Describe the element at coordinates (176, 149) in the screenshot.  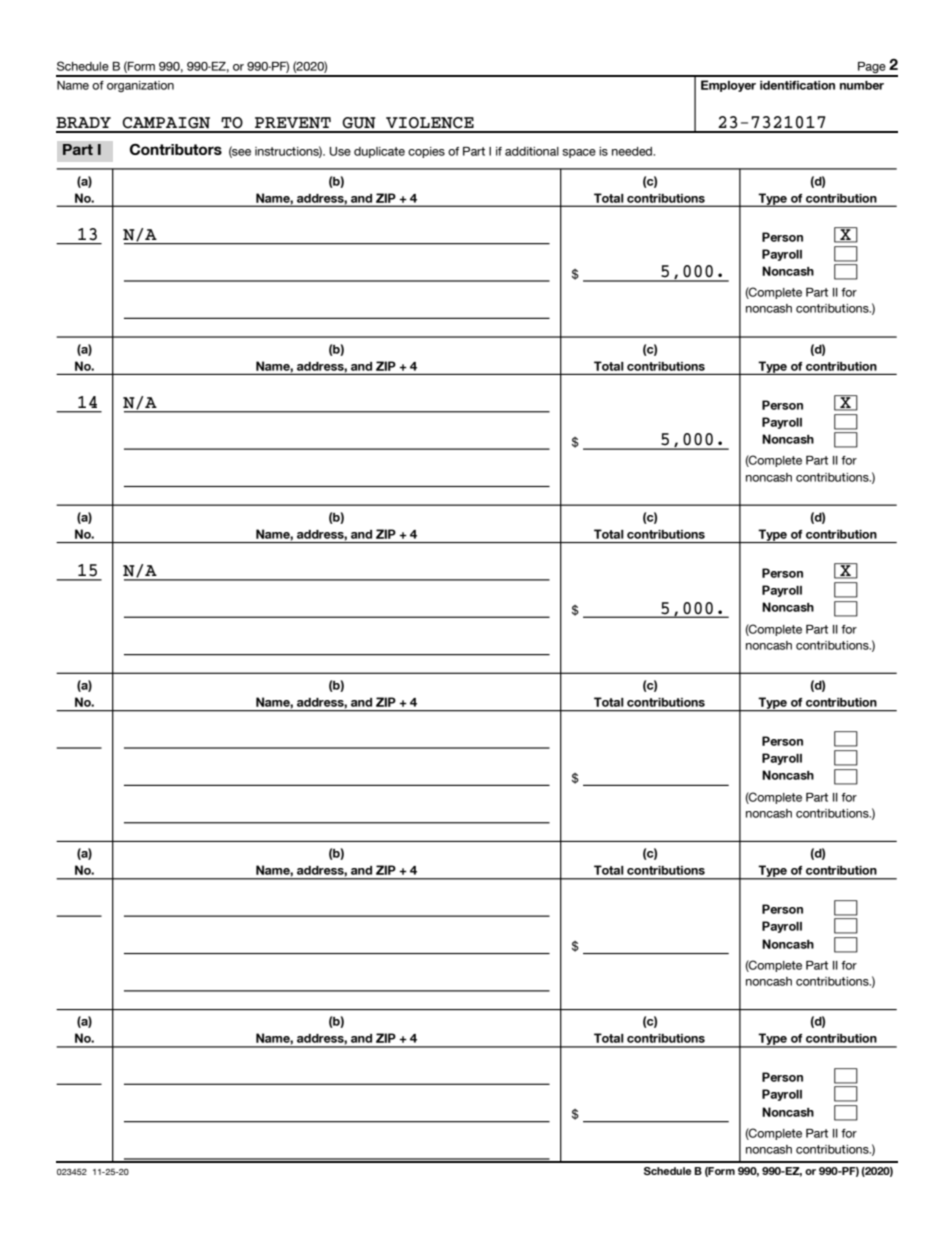
I see `Contributors` at that location.
